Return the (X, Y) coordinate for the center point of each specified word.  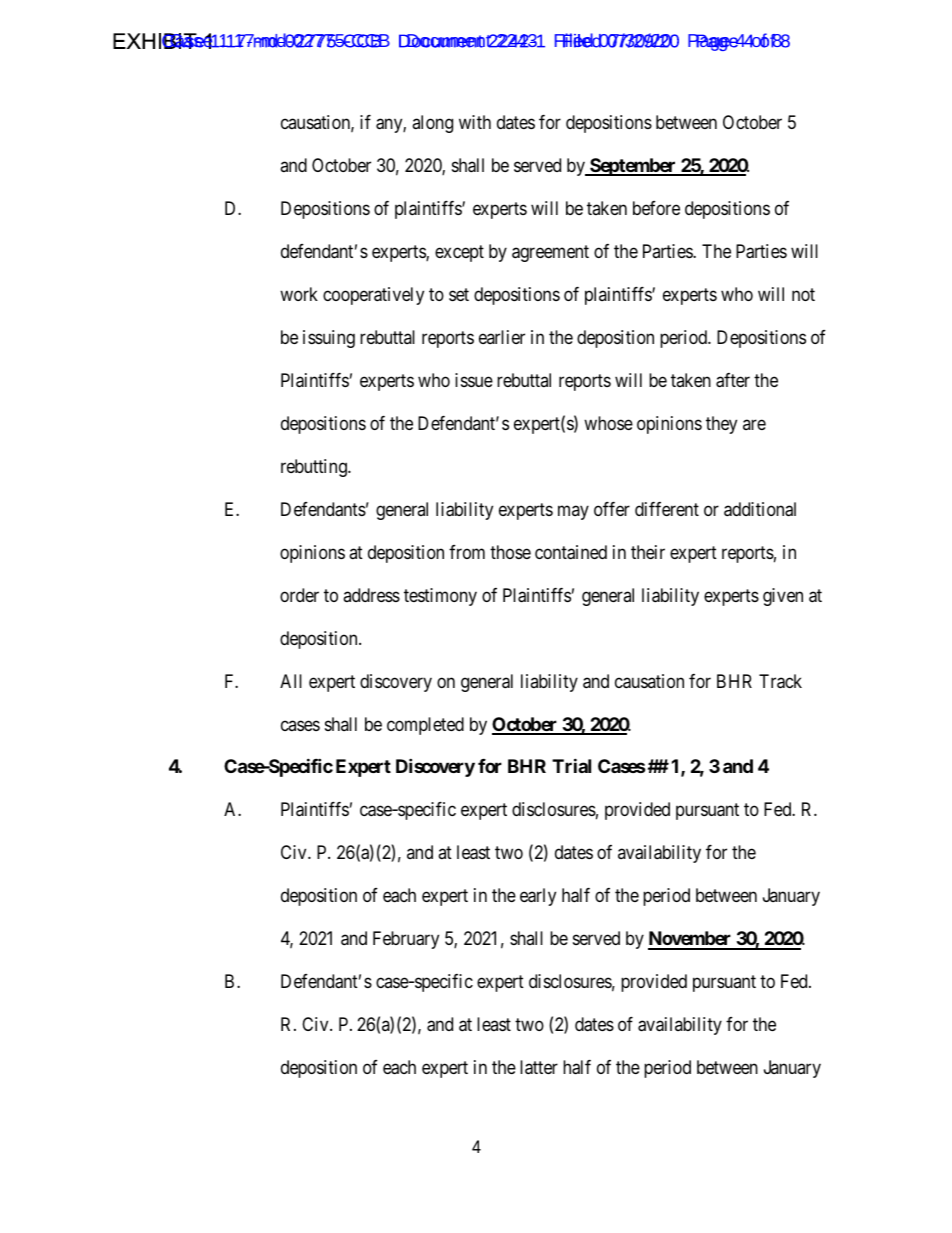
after (733, 380)
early (538, 897)
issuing (329, 339)
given (783, 597)
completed (425, 726)
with (475, 122)
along (432, 124)
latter (539, 1067)
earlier (502, 337)
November (691, 940)
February (406, 940)
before (656, 208)
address (371, 595)
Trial (571, 766)
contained (571, 552)
